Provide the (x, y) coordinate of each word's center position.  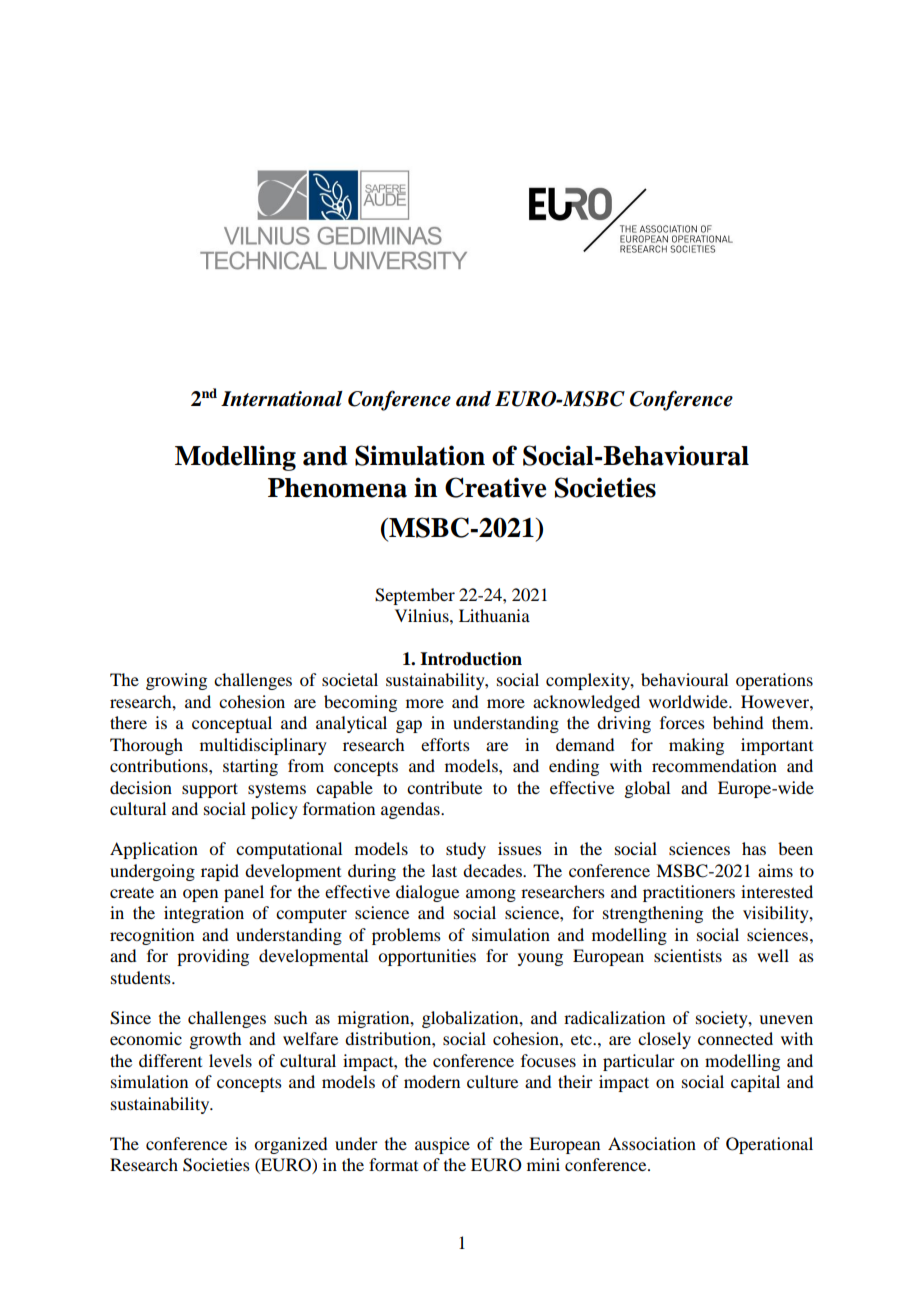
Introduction (471, 659)
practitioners (689, 893)
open (200, 895)
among (491, 895)
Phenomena (337, 488)
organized (290, 1145)
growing (176, 681)
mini (543, 1164)
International (282, 399)
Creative (495, 487)
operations (774, 681)
